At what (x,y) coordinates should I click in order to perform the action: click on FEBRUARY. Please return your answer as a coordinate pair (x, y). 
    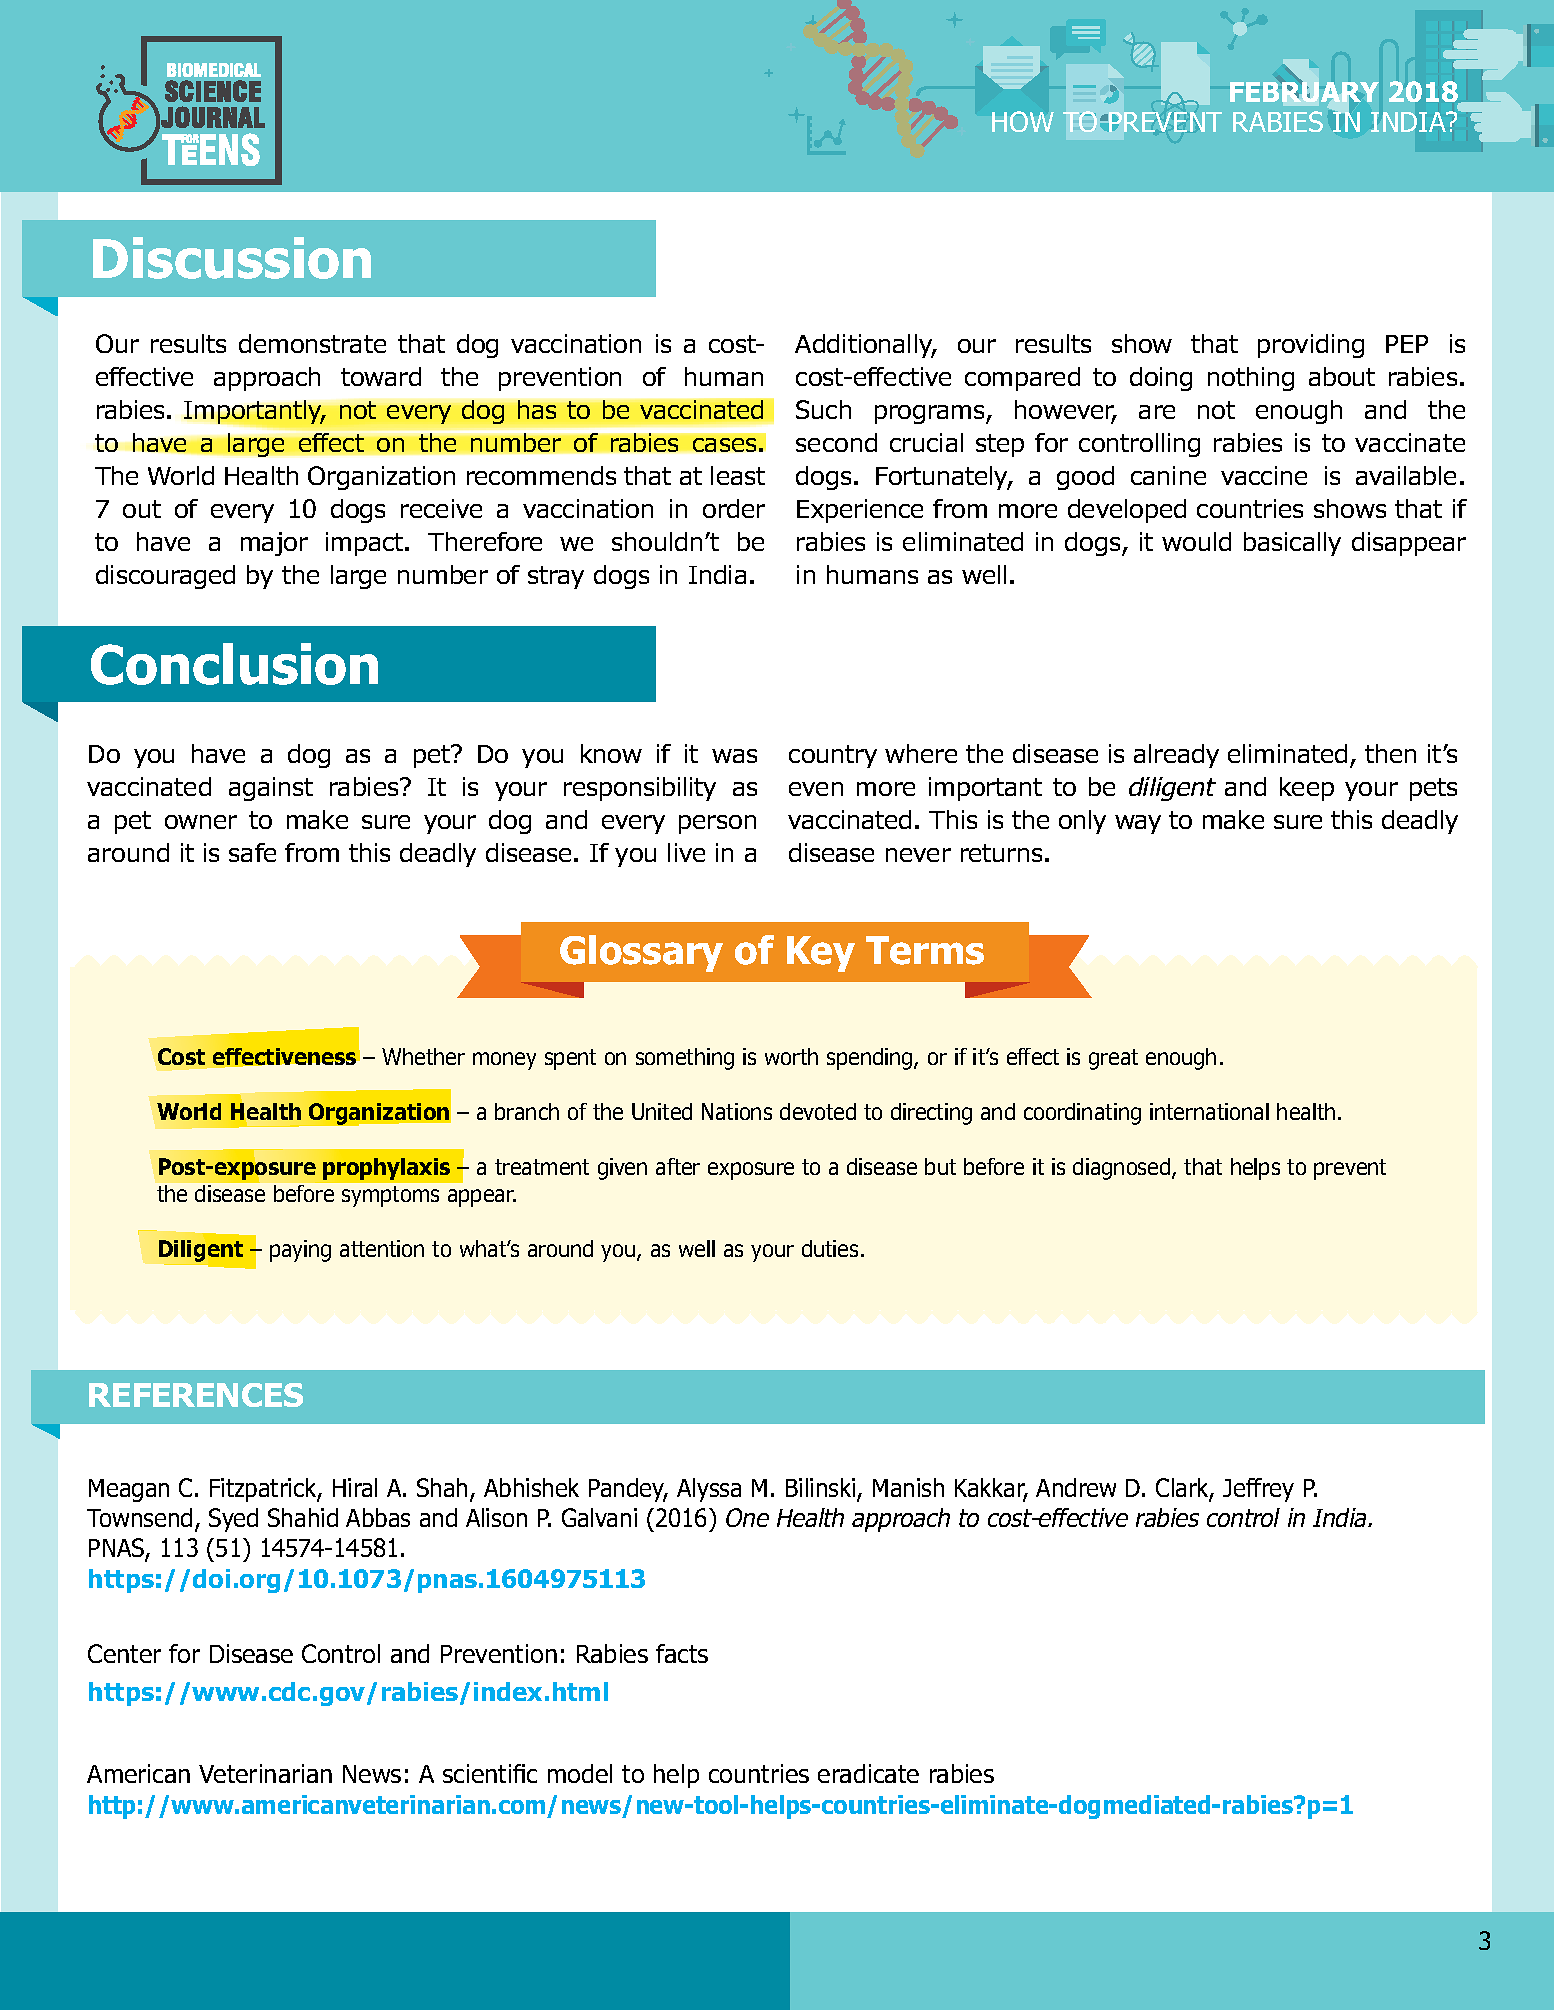
    Looking at the image, I should click on (1304, 92).
